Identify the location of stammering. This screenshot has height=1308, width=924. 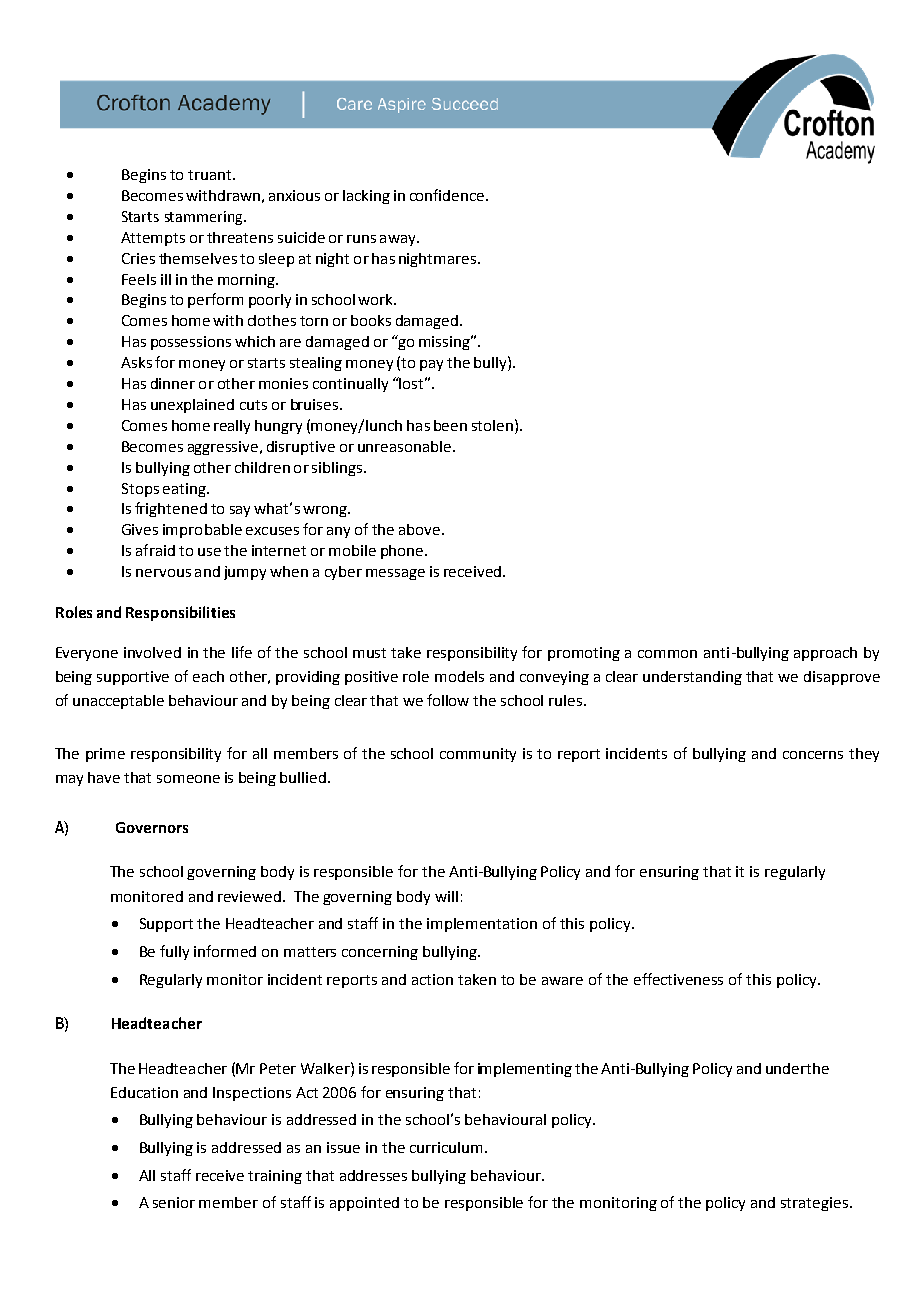
(205, 218).
